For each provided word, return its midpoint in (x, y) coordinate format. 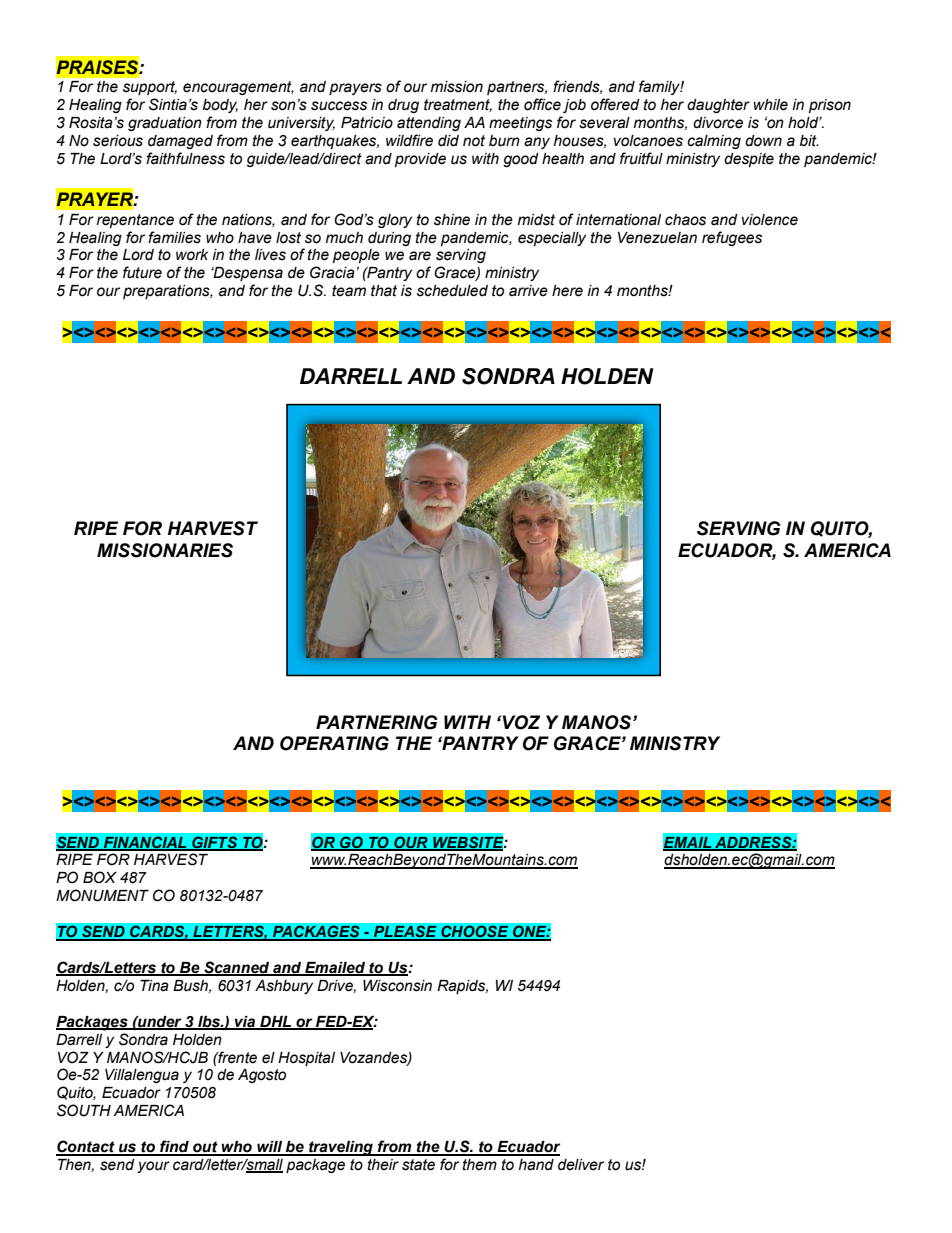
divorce (718, 123)
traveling (341, 1148)
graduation (165, 124)
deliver (581, 1165)
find (174, 1147)
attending (429, 124)
